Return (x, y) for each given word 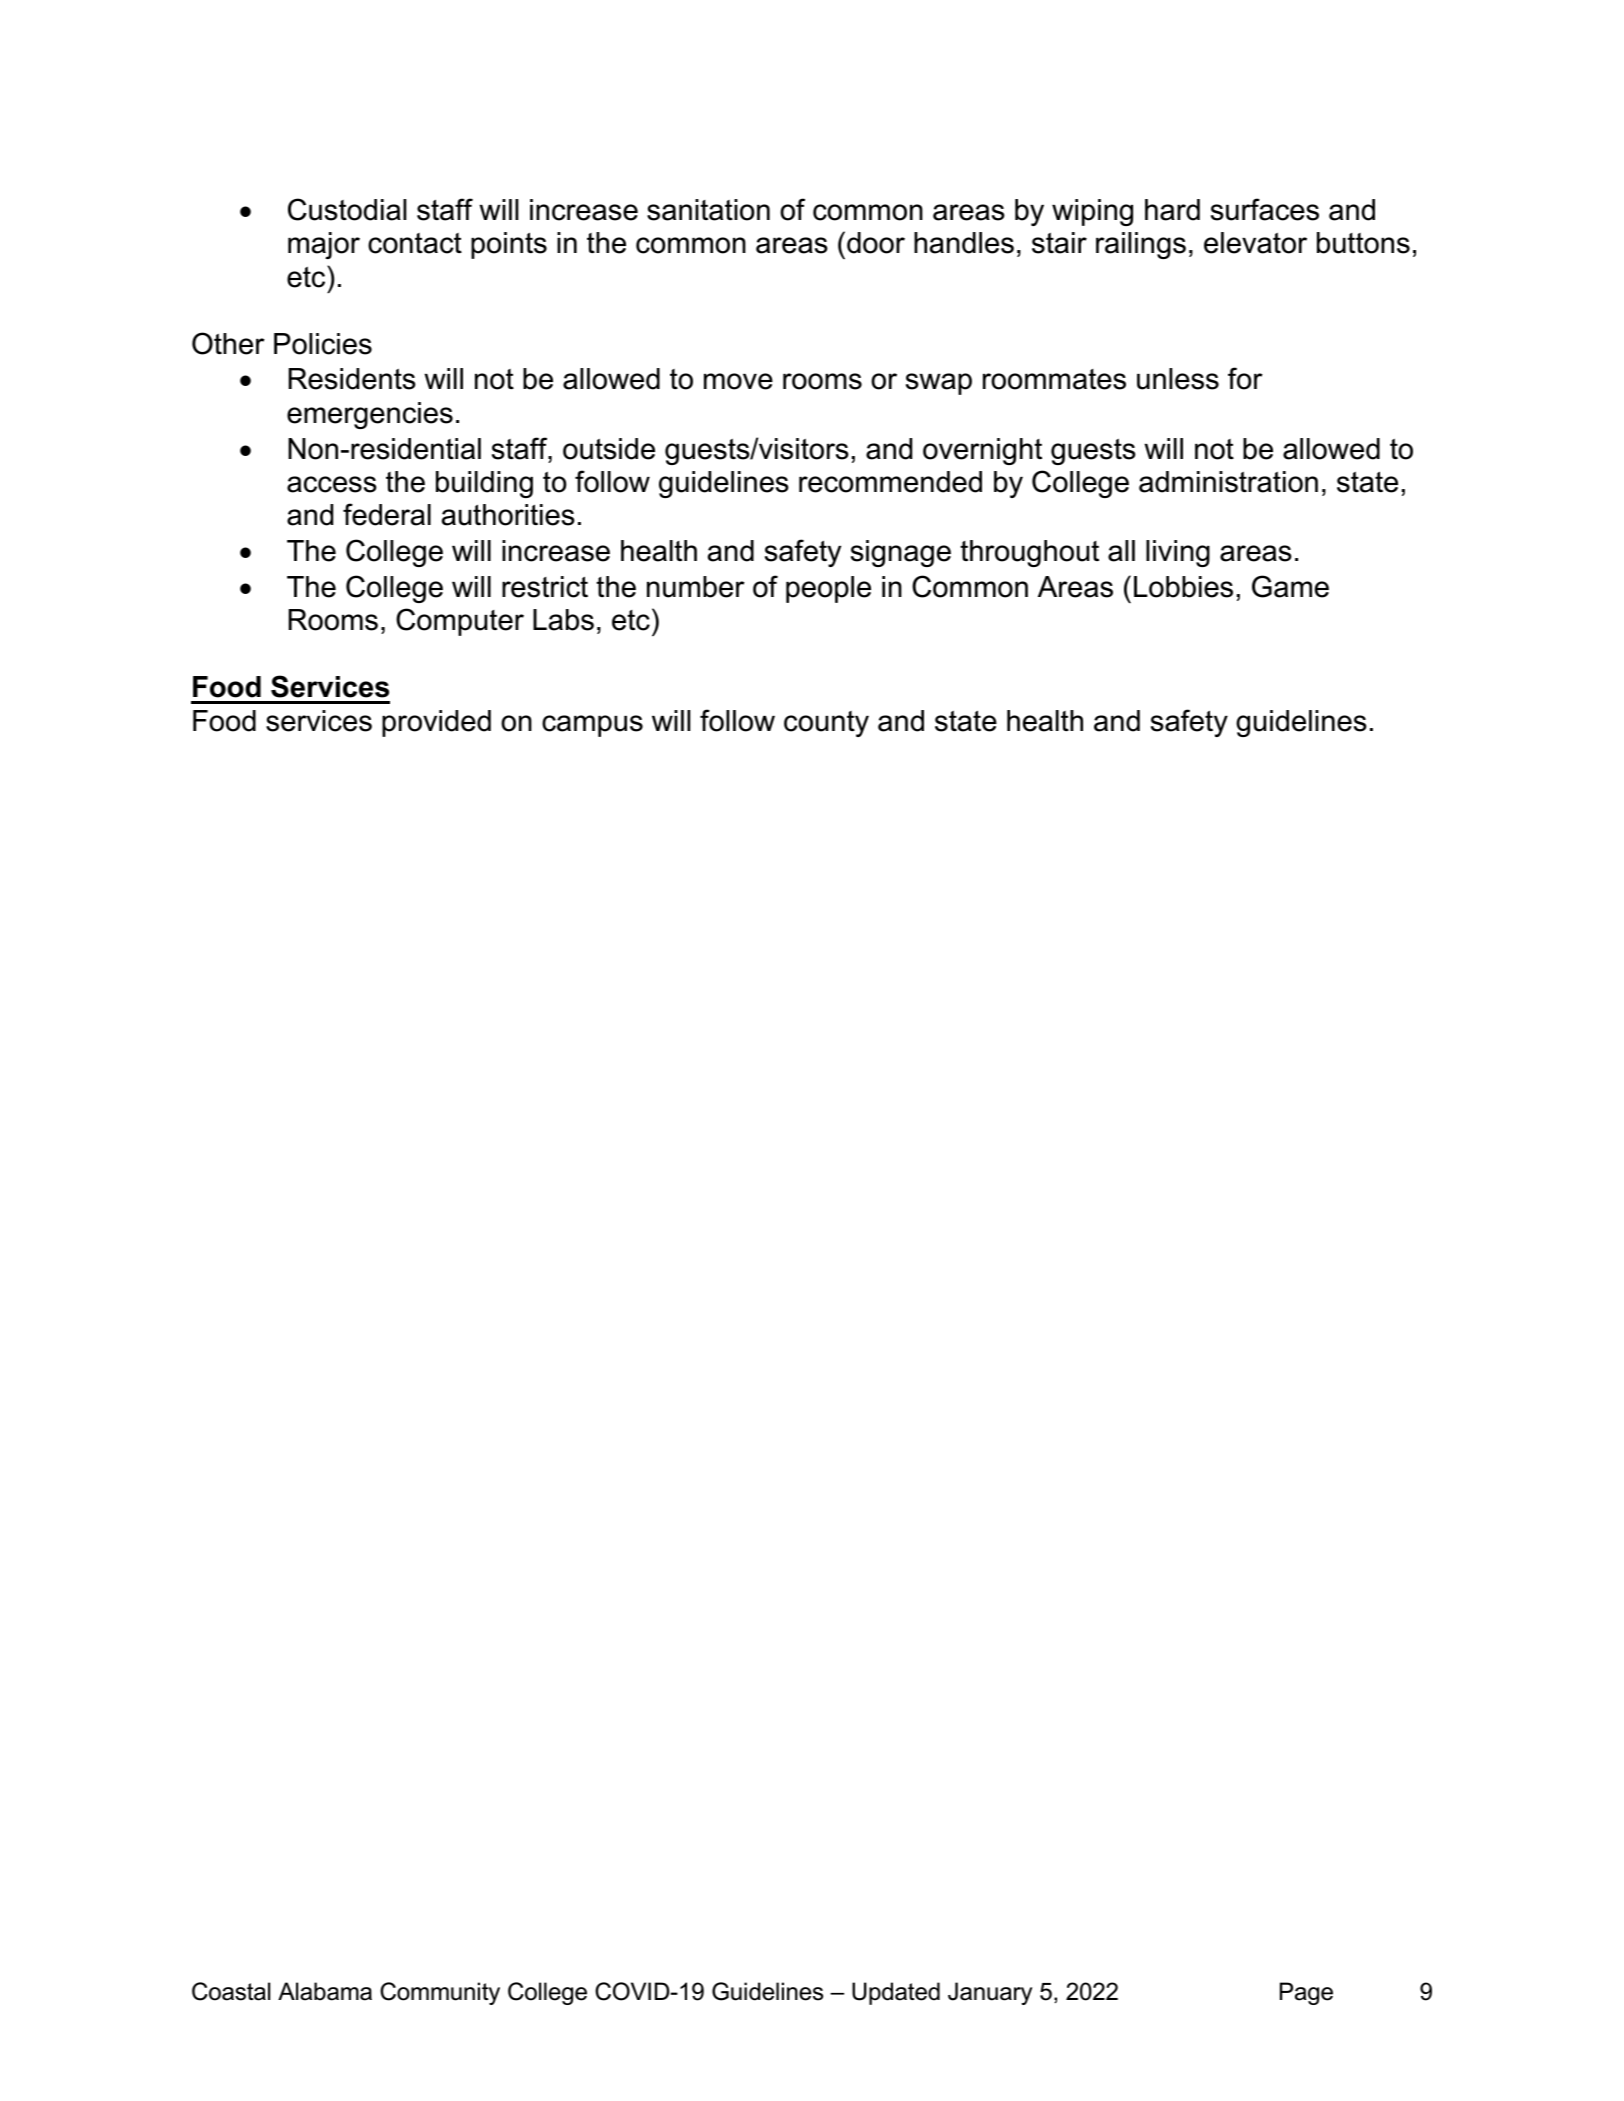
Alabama (325, 1991)
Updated (896, 1993)
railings (1141, 245)
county (826, 724)
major (324, 245)
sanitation (708, 210)
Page (1306, 1993)
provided (436, 723)
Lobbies (1183, 587)
